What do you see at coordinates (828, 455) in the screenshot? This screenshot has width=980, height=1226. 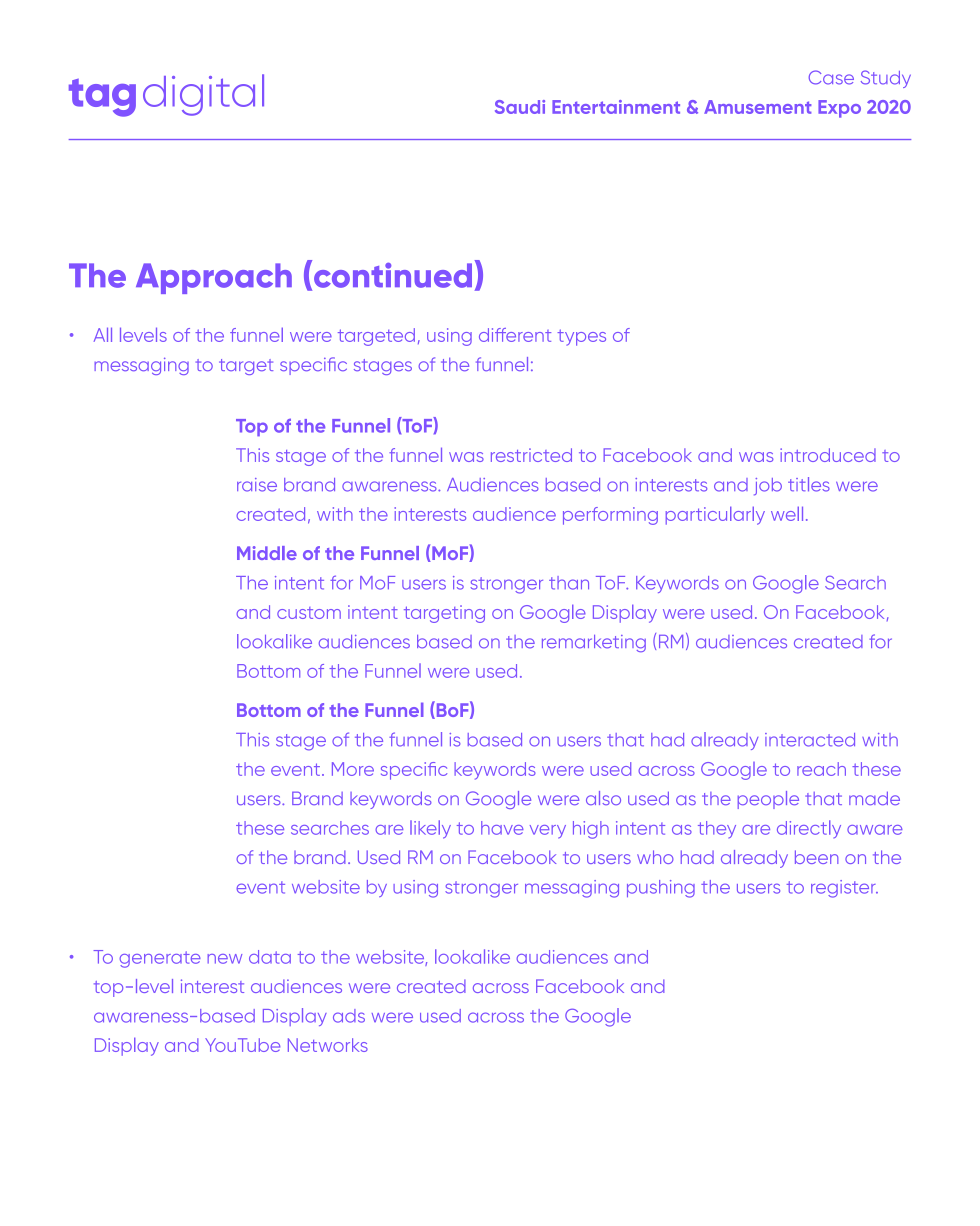 I see `introduced` at bounding box center [828, 455].
